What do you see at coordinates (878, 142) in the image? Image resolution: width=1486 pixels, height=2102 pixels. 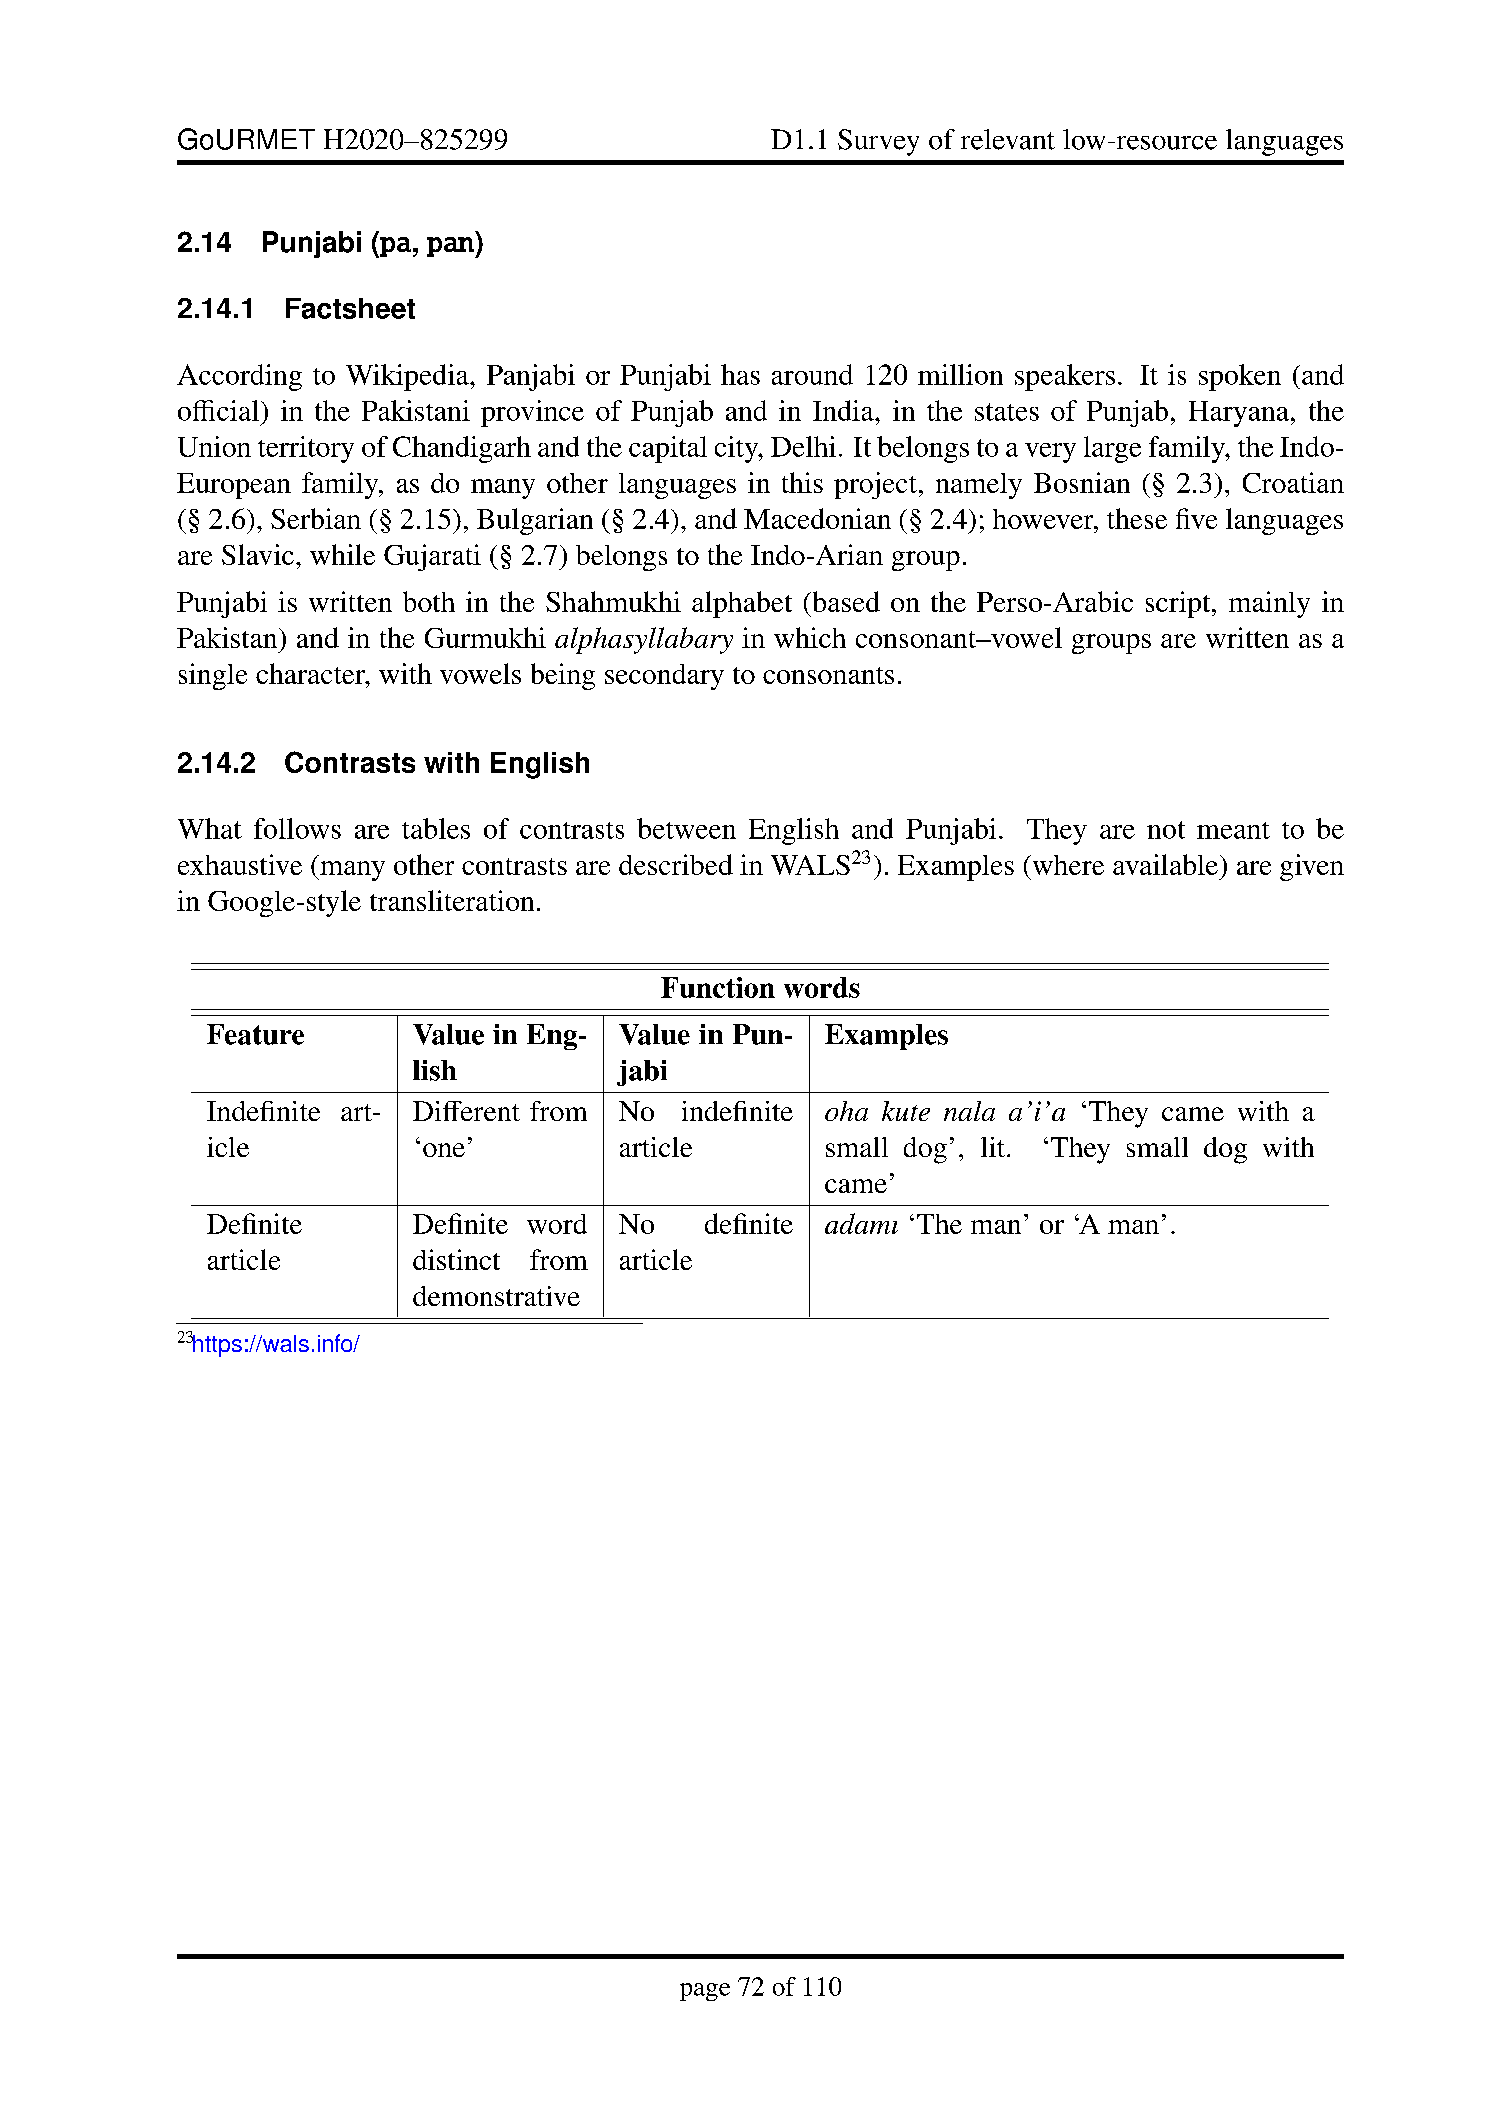 I see `Survey` at bounding box center [878, 142].
